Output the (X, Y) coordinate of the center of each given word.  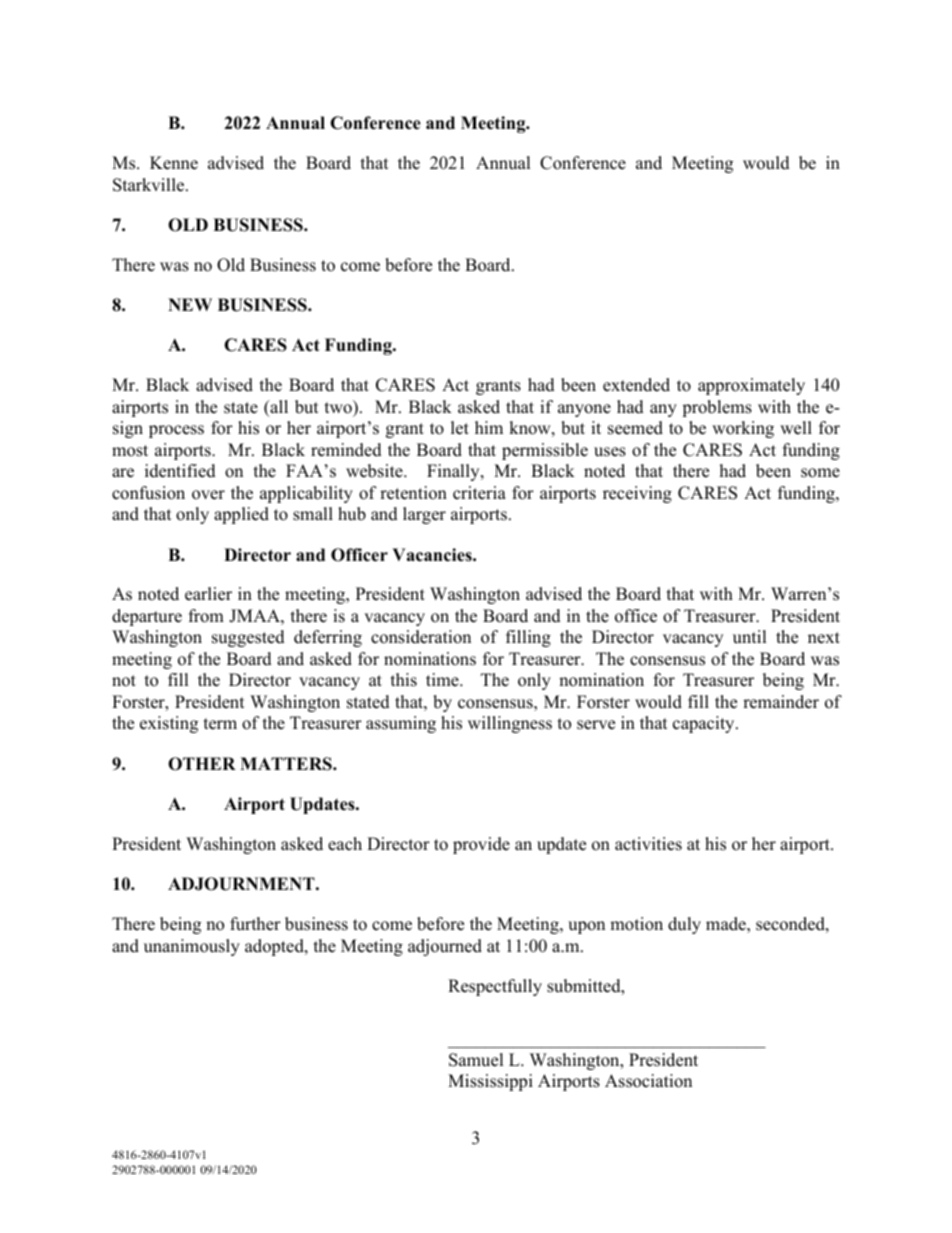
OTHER (202, 764)
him (489, 427)
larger (424, 515)
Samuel (476, 1060)
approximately (751, 386)
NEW (190, 304)
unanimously (192, 947)
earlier (208, 594)
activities (648, 844)
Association (648, 1081)
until (749, 637)
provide (481, 845)
